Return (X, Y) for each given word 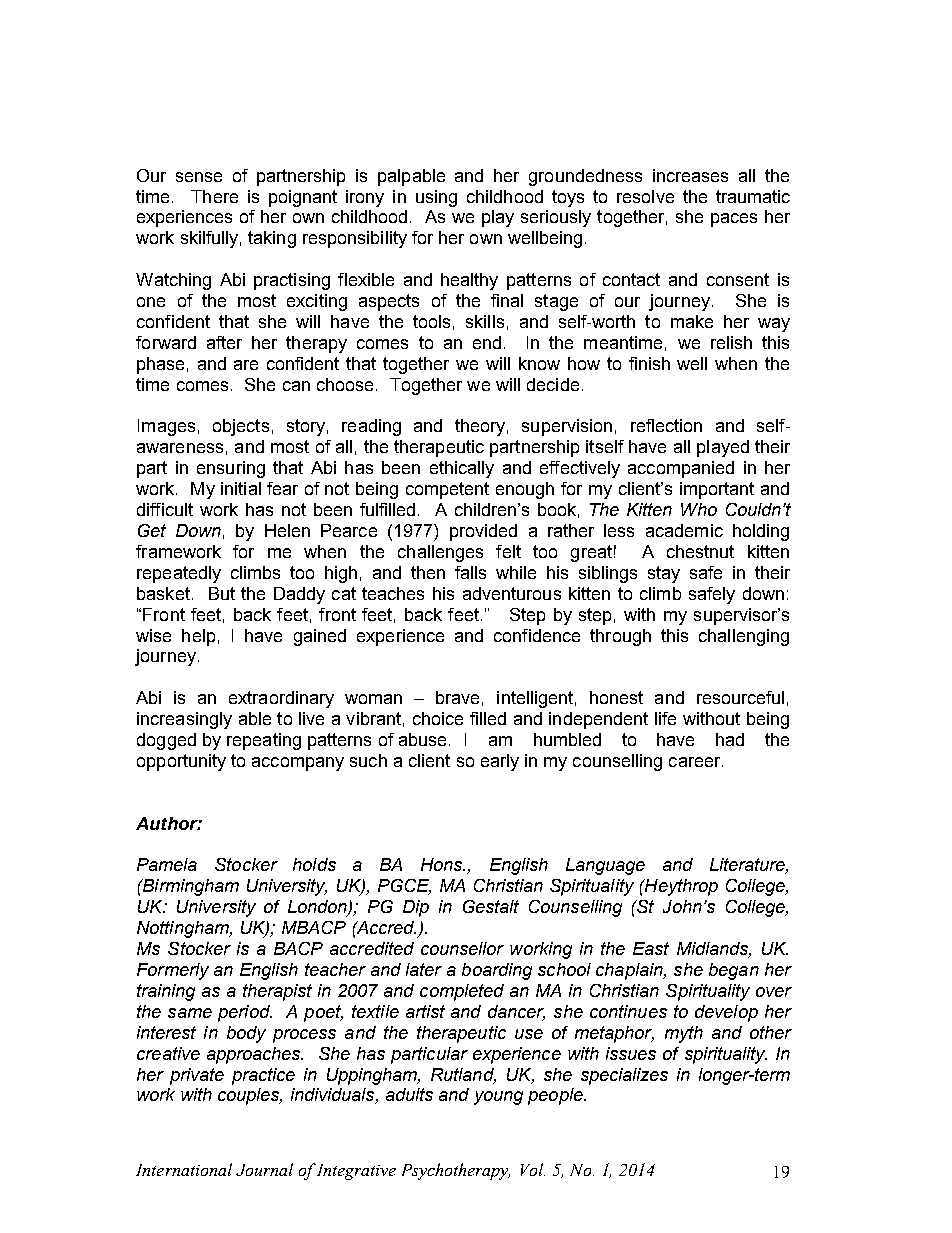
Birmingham (190, 887)
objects (241, 427)
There (214, 196)
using (436, 198)
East (651, 948)
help (198, 637)
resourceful (740, 697)
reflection (666, 425)
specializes (624, 1076)
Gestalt (491, 906)
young (498, 1098)
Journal (264, 1169)
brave (457, 697)
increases (690, 175)
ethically (462, 469)
